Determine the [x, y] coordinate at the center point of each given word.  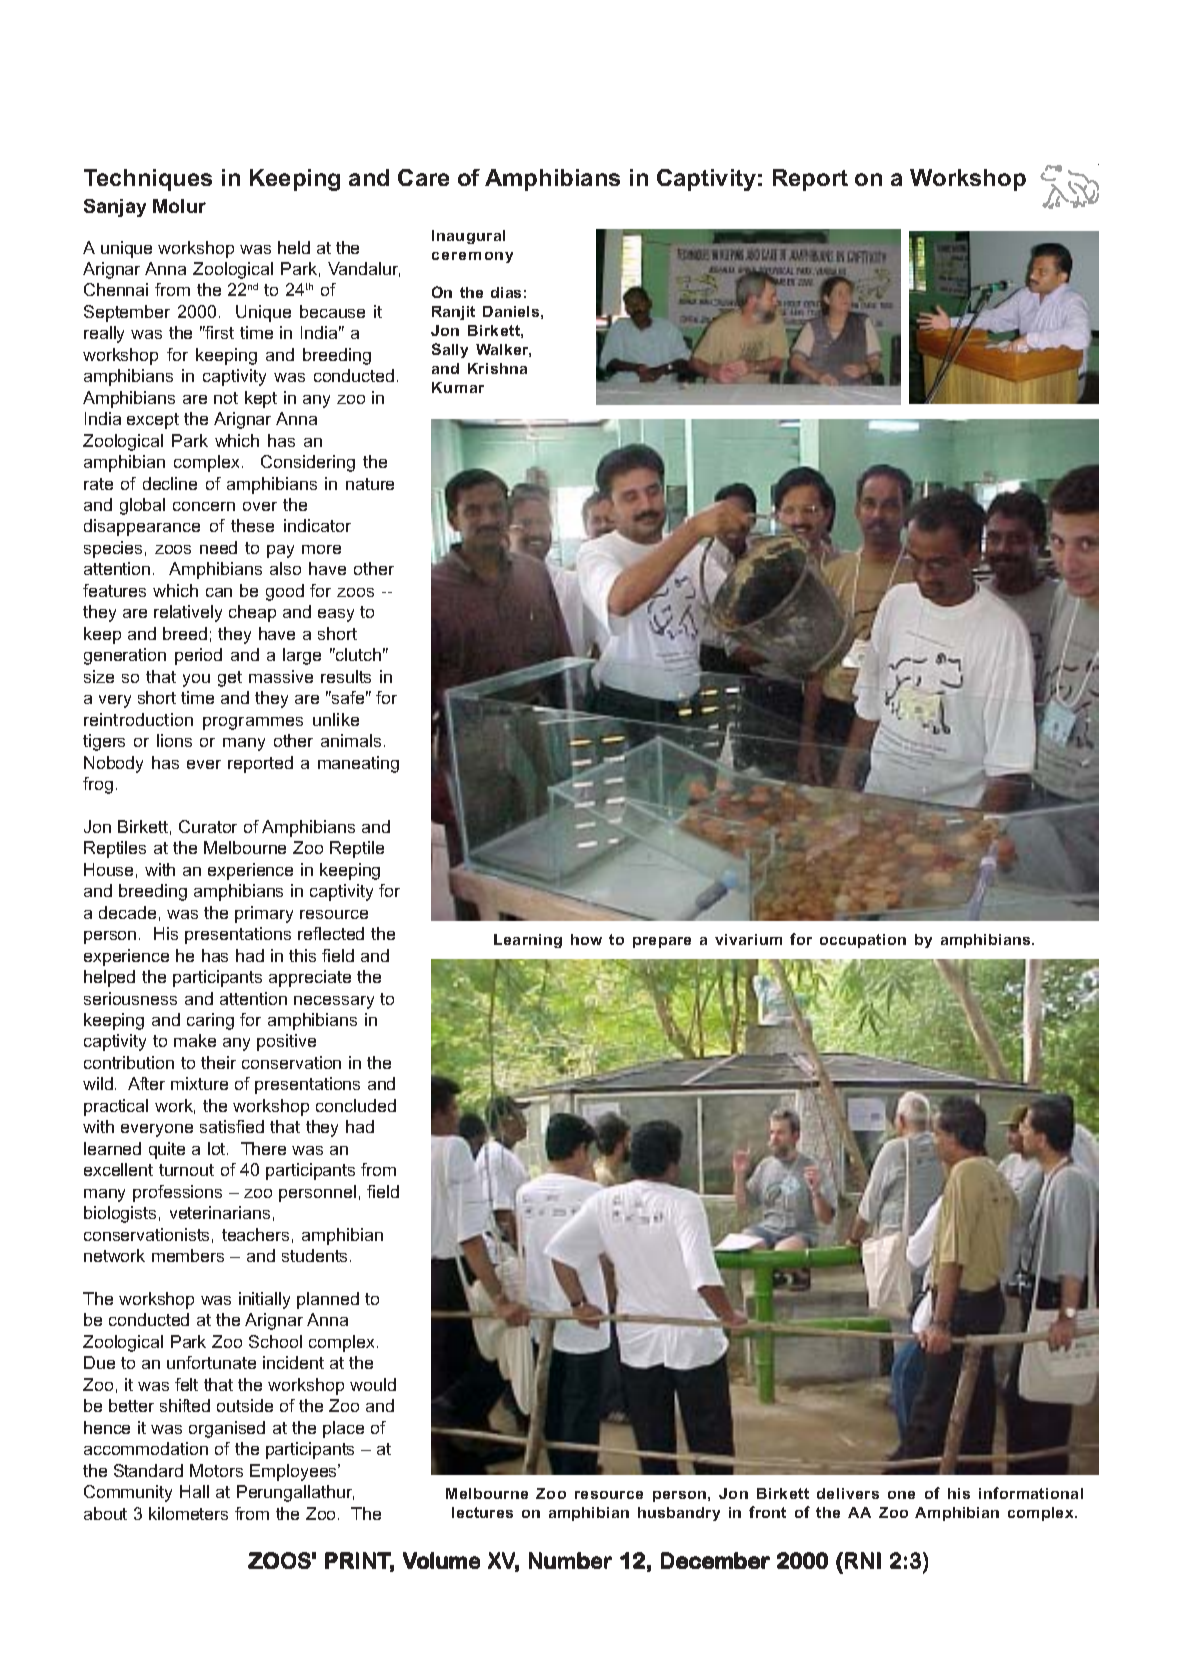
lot [218, 1148]
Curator [208, 826]
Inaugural [468, 237]
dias [506, 292]
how [586, 939]
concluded [356, 1105]
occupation [863, 941]
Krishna [497, 368]
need [218, 547]
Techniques [148, 180]
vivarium [748, 939]
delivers [848, 1493]
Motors [216, 1470]
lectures [482, 1512]
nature [370, 484]
